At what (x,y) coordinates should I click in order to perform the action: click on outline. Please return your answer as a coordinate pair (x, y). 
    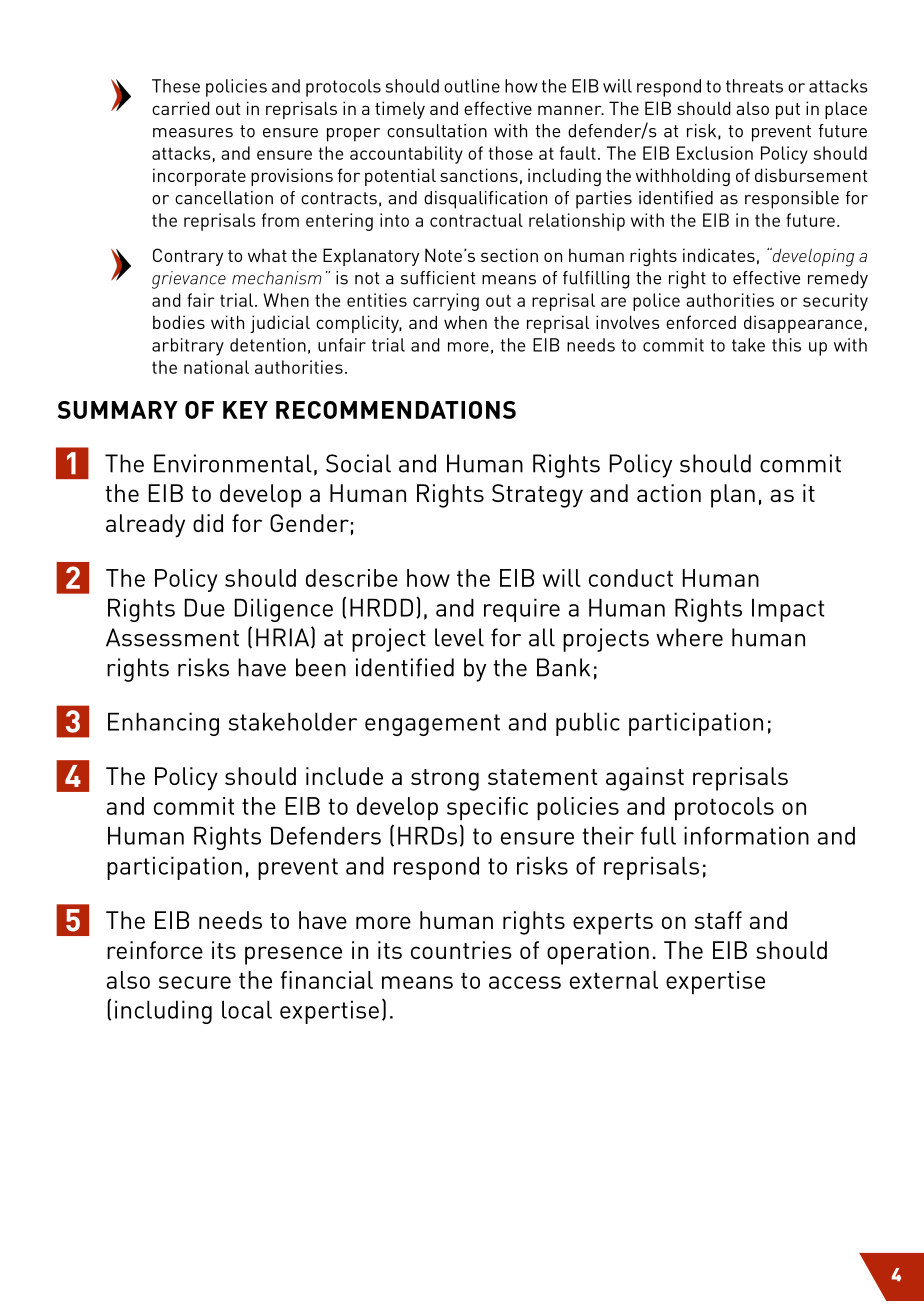
    Looking at the image, I should click on (472, 86).
